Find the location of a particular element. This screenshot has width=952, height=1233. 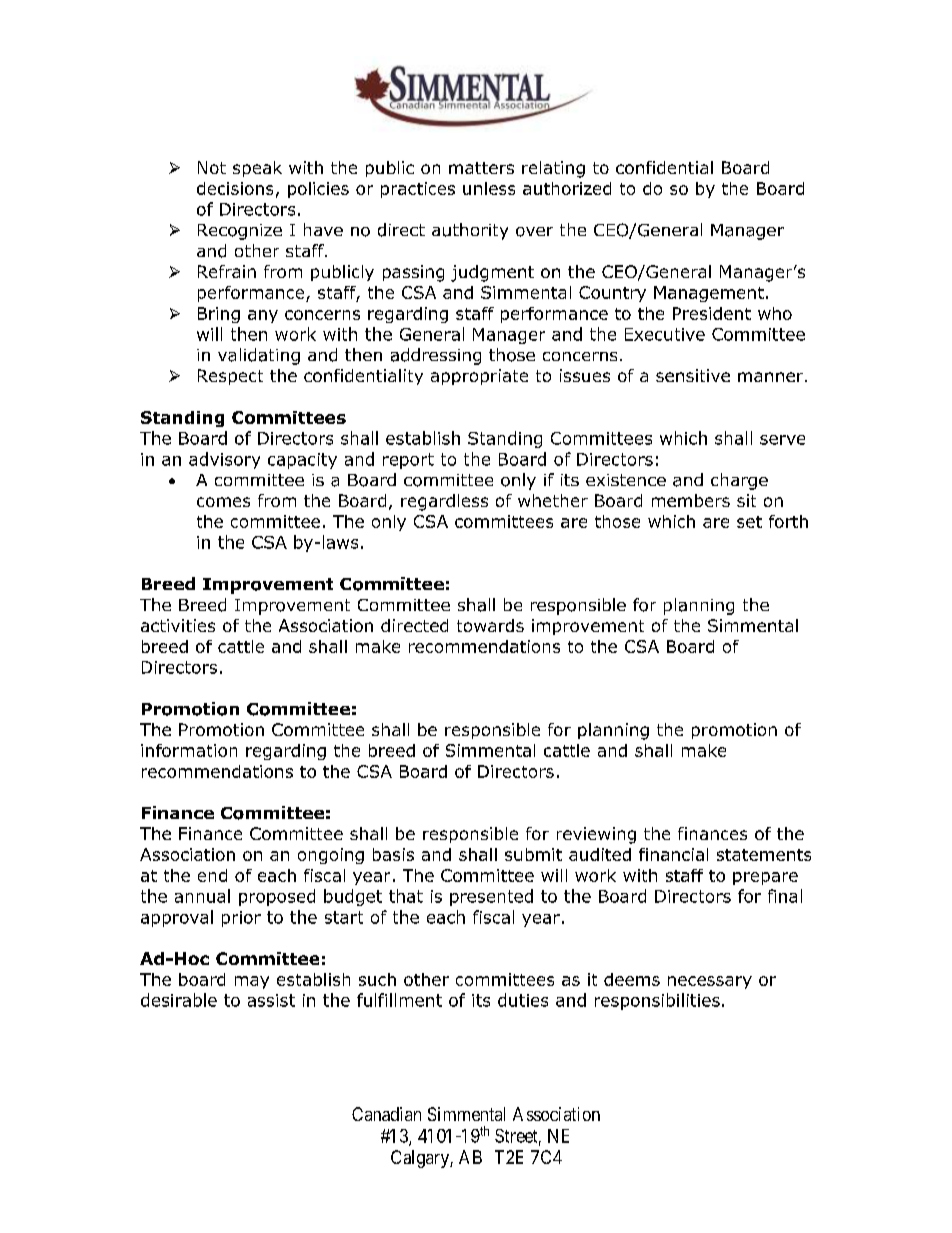

Canadian is located at coordinates (386, 1114).
